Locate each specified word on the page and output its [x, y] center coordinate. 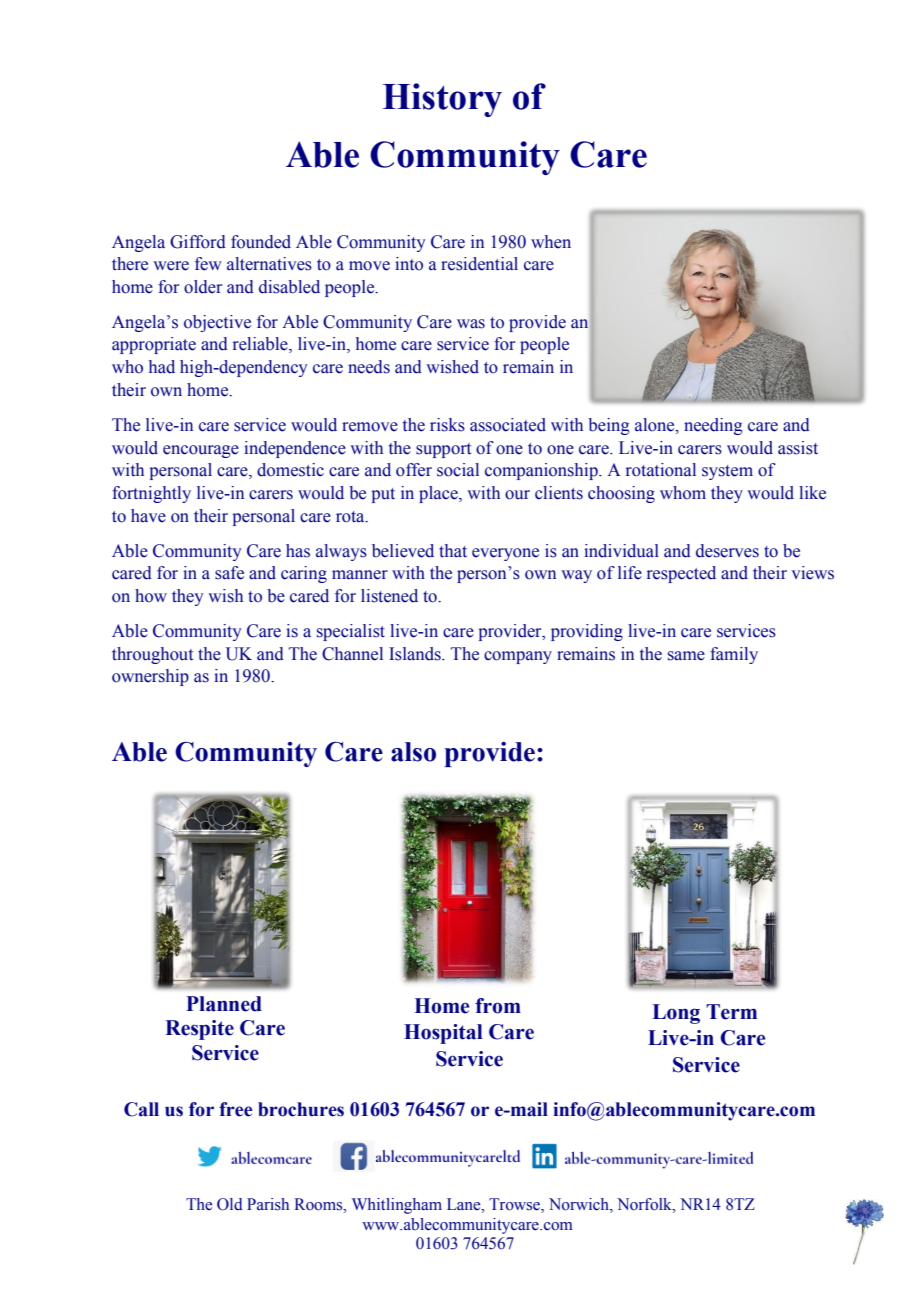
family [734, 655]
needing [713, 426]
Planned [224, 1004]
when [551, 242]
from [498, 1006]
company [518, 657]
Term [731, 1012]
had [162, 367]
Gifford [198, 242]
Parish [268, 1204]
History [442, 100]
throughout [152, 655]
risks [447, 425]
